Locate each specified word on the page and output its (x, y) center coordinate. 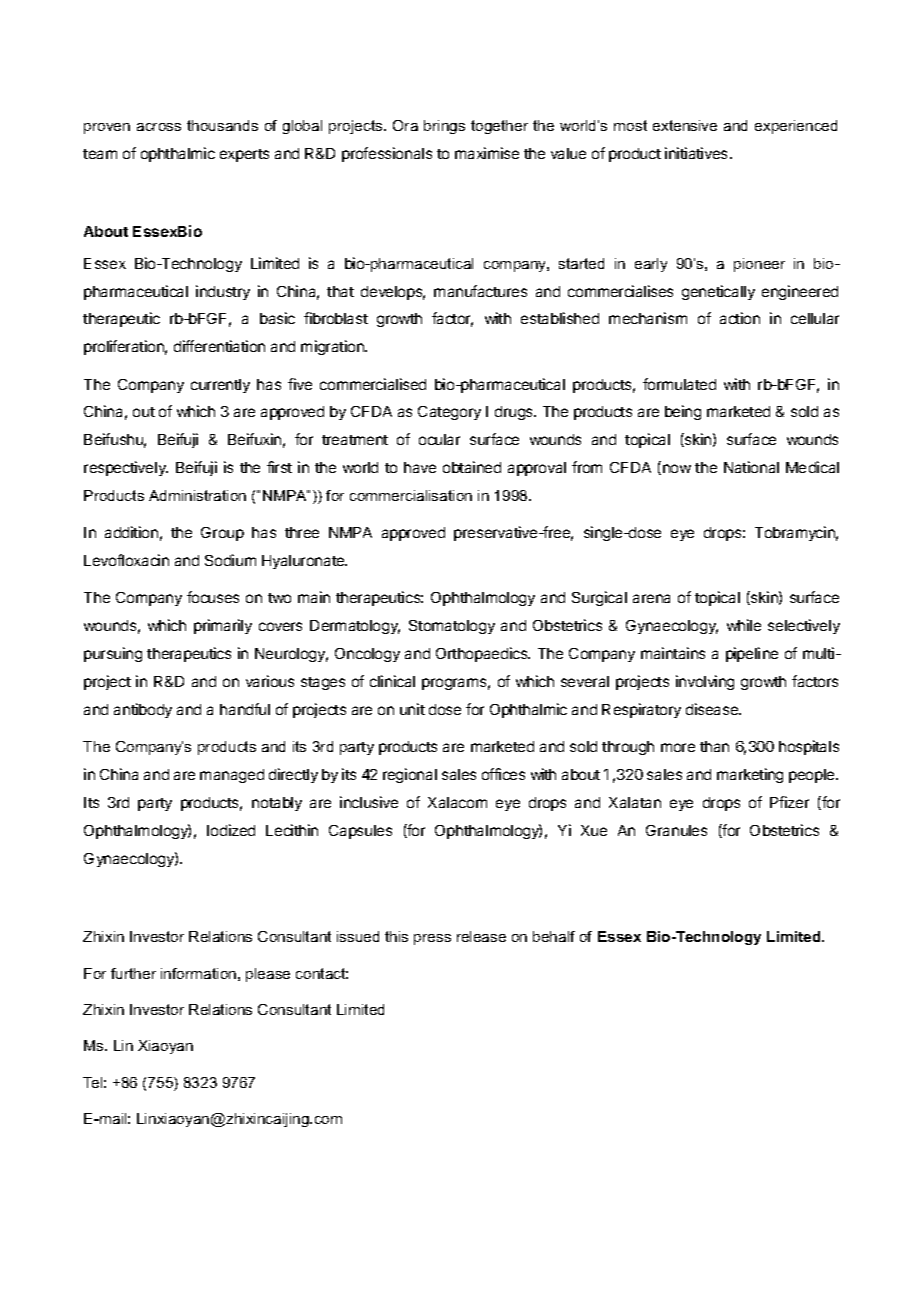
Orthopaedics (483, 654)
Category (449, 413)
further (133, 973)
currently (220, 386)
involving (705, 682)
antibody (143, 710)
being (683, 412)
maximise (487, 153)
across (159, 127)
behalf (554, 936)
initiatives (696, 153)
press (432, 939)
